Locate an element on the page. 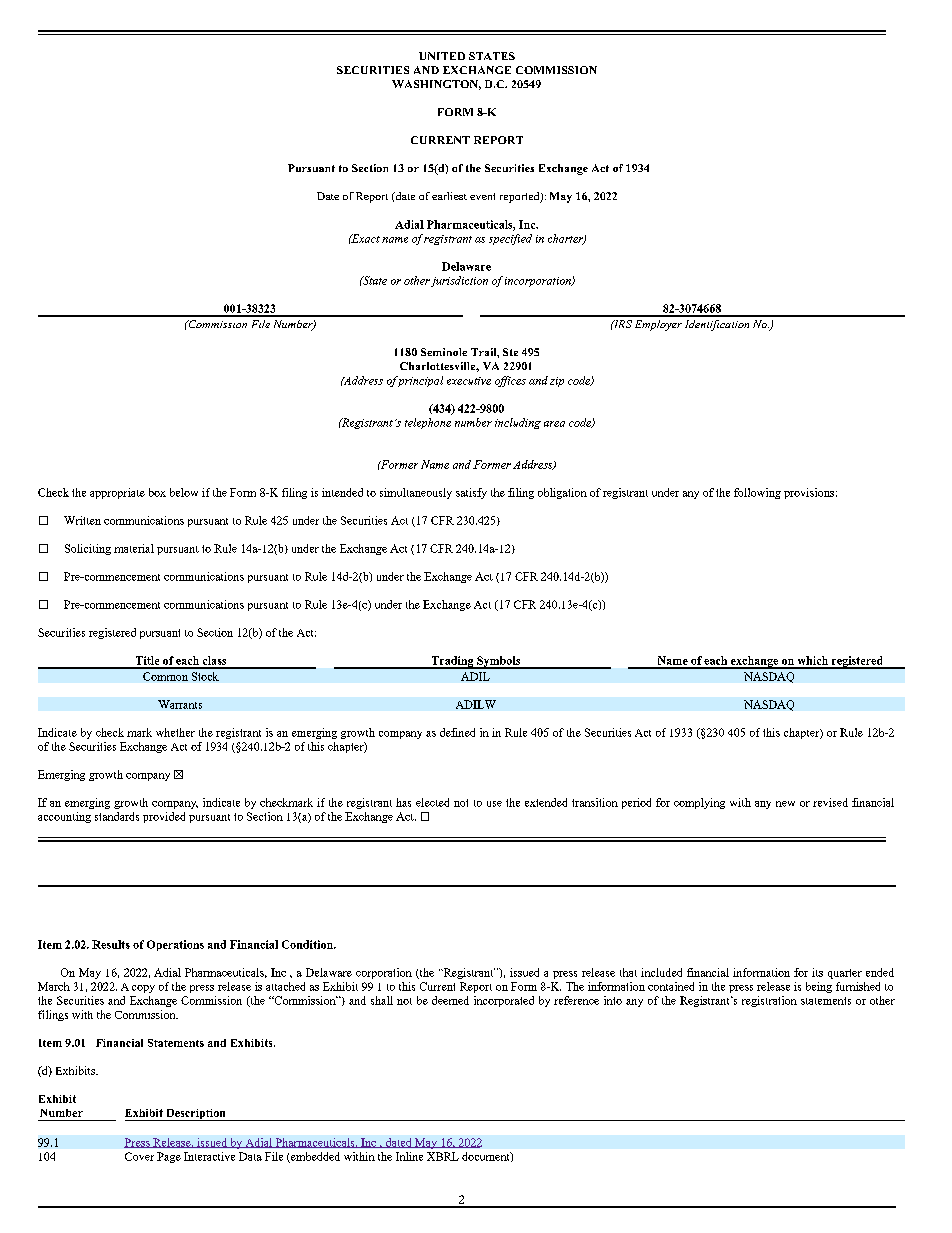 The width and height of the document is (952, 1233). Trading is located at coordinates (452, 662).
